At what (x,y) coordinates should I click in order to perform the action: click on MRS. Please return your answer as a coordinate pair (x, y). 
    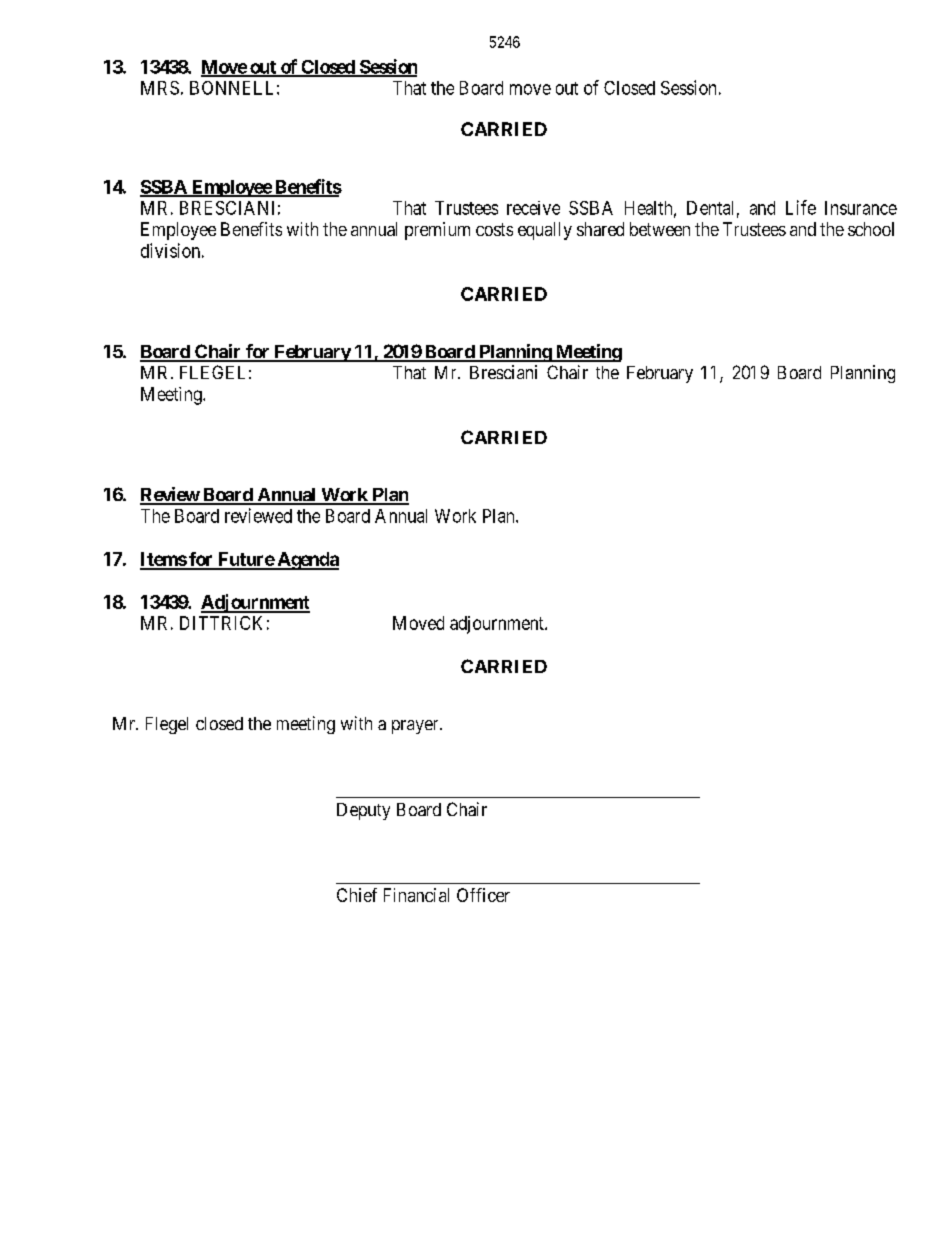
    Looking at the image, I should click on (160, 88).
